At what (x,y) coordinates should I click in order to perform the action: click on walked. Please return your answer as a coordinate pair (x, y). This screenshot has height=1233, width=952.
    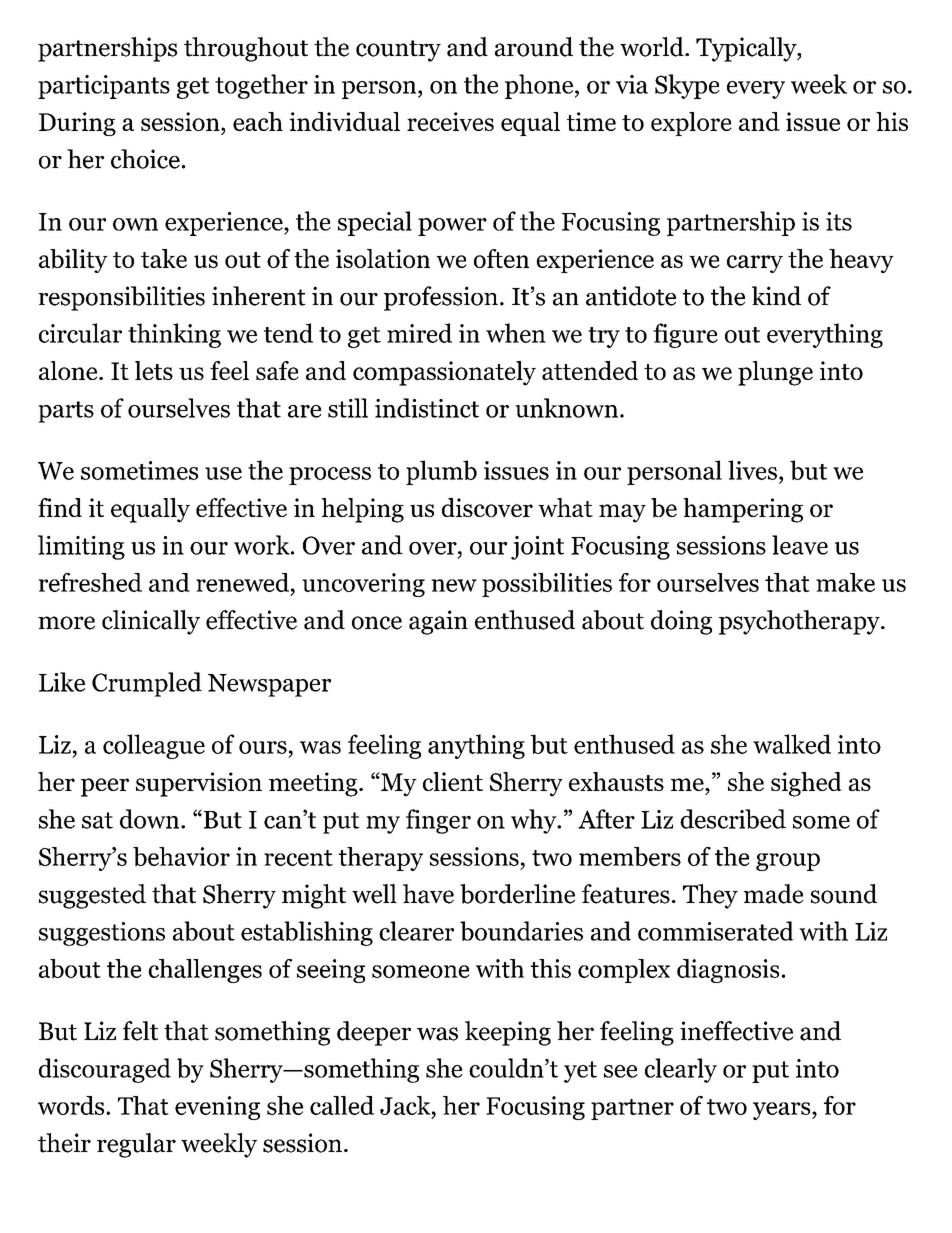
    Looking at the image, I should click on (792, 744).
